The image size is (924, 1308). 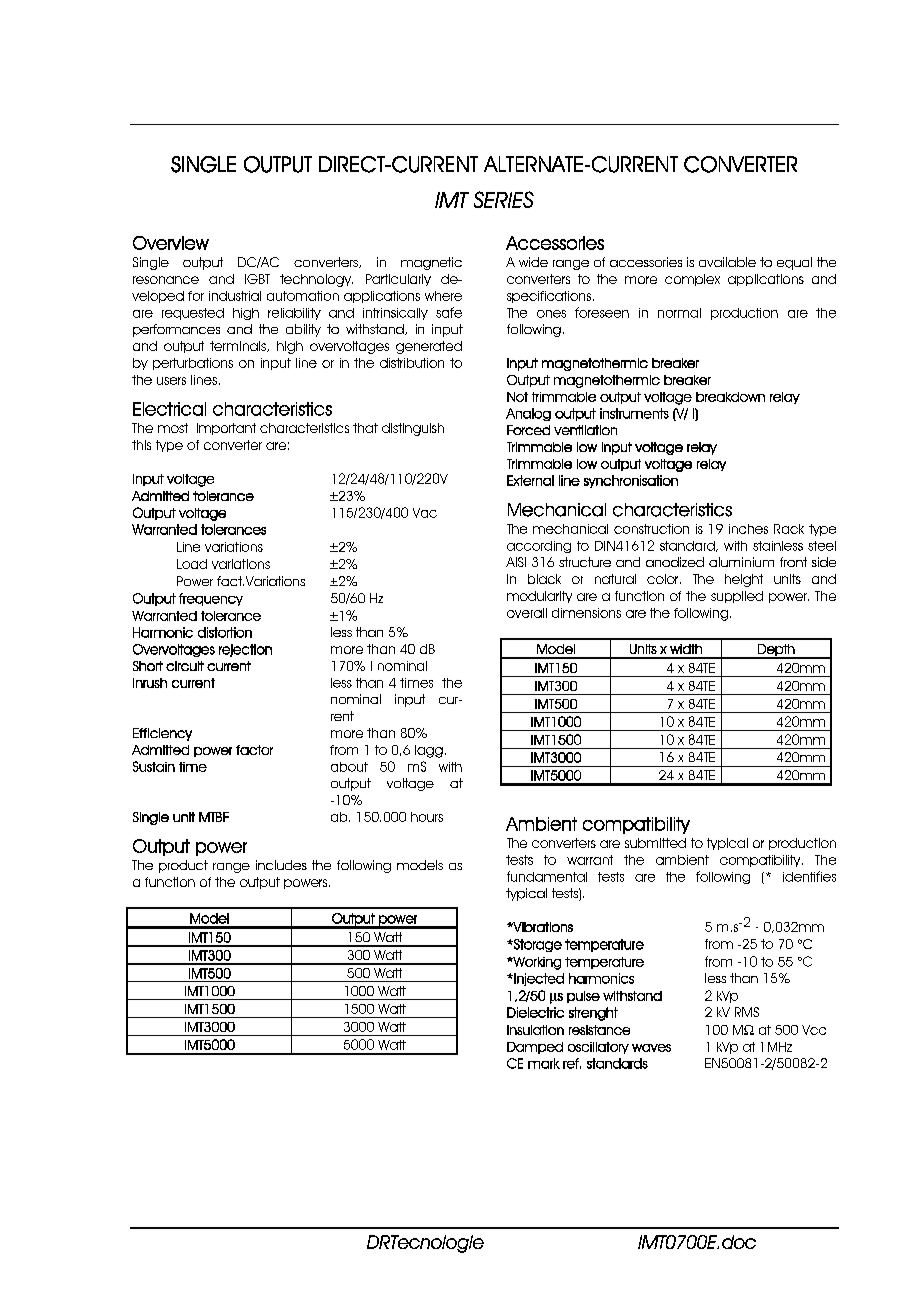 I want to click on breakdown, so click(x=730, y=397).
